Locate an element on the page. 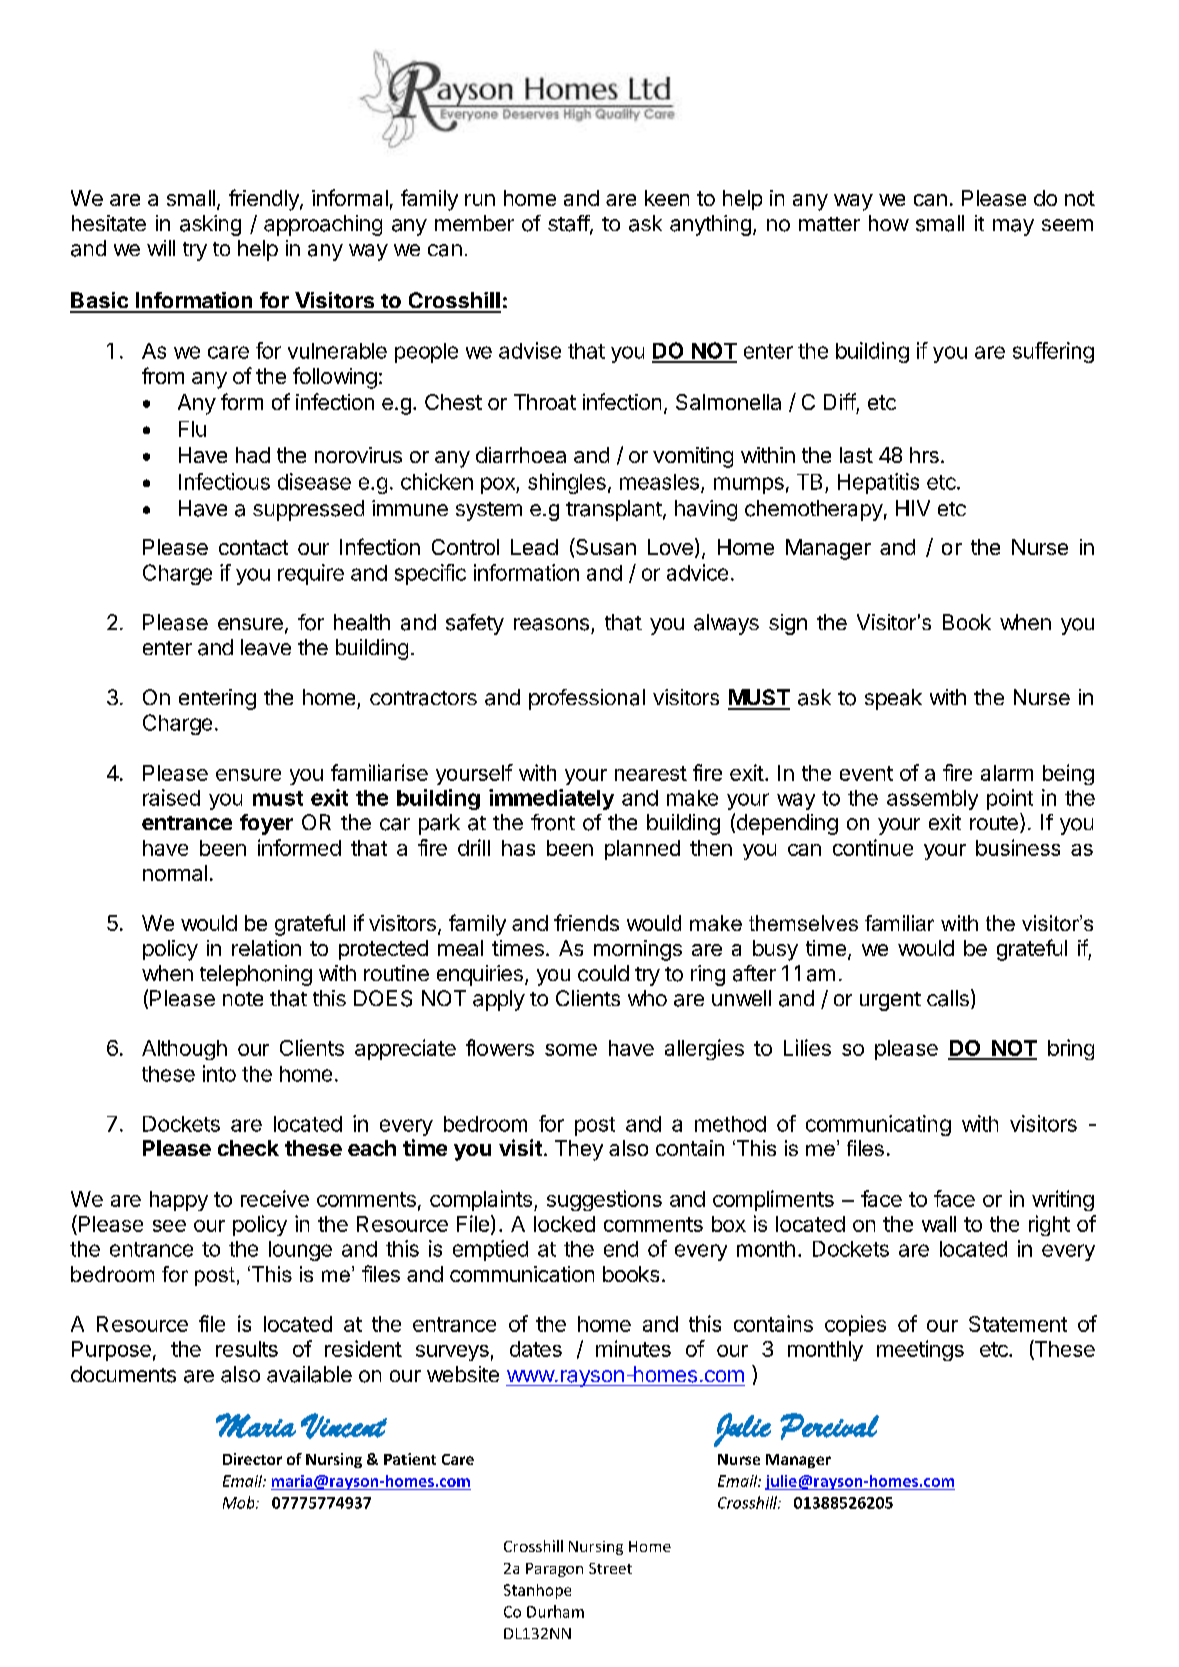 Image resolution: width=1179 pixels, height=1667 pixels. professional is located at coordinates (587, 699).
